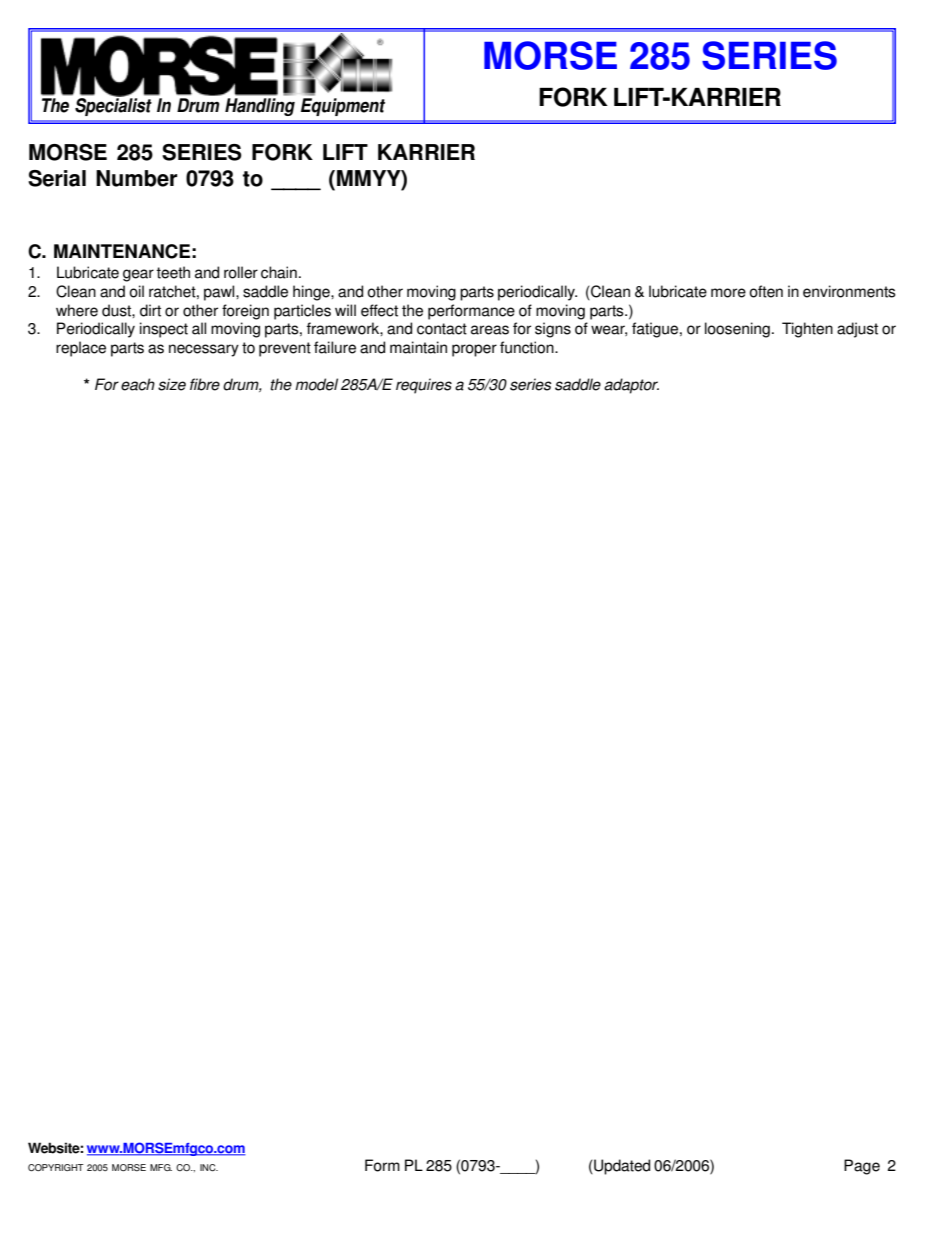 This screenshot has height=1233, width=952. I want to click on often, so click(766, 291).
